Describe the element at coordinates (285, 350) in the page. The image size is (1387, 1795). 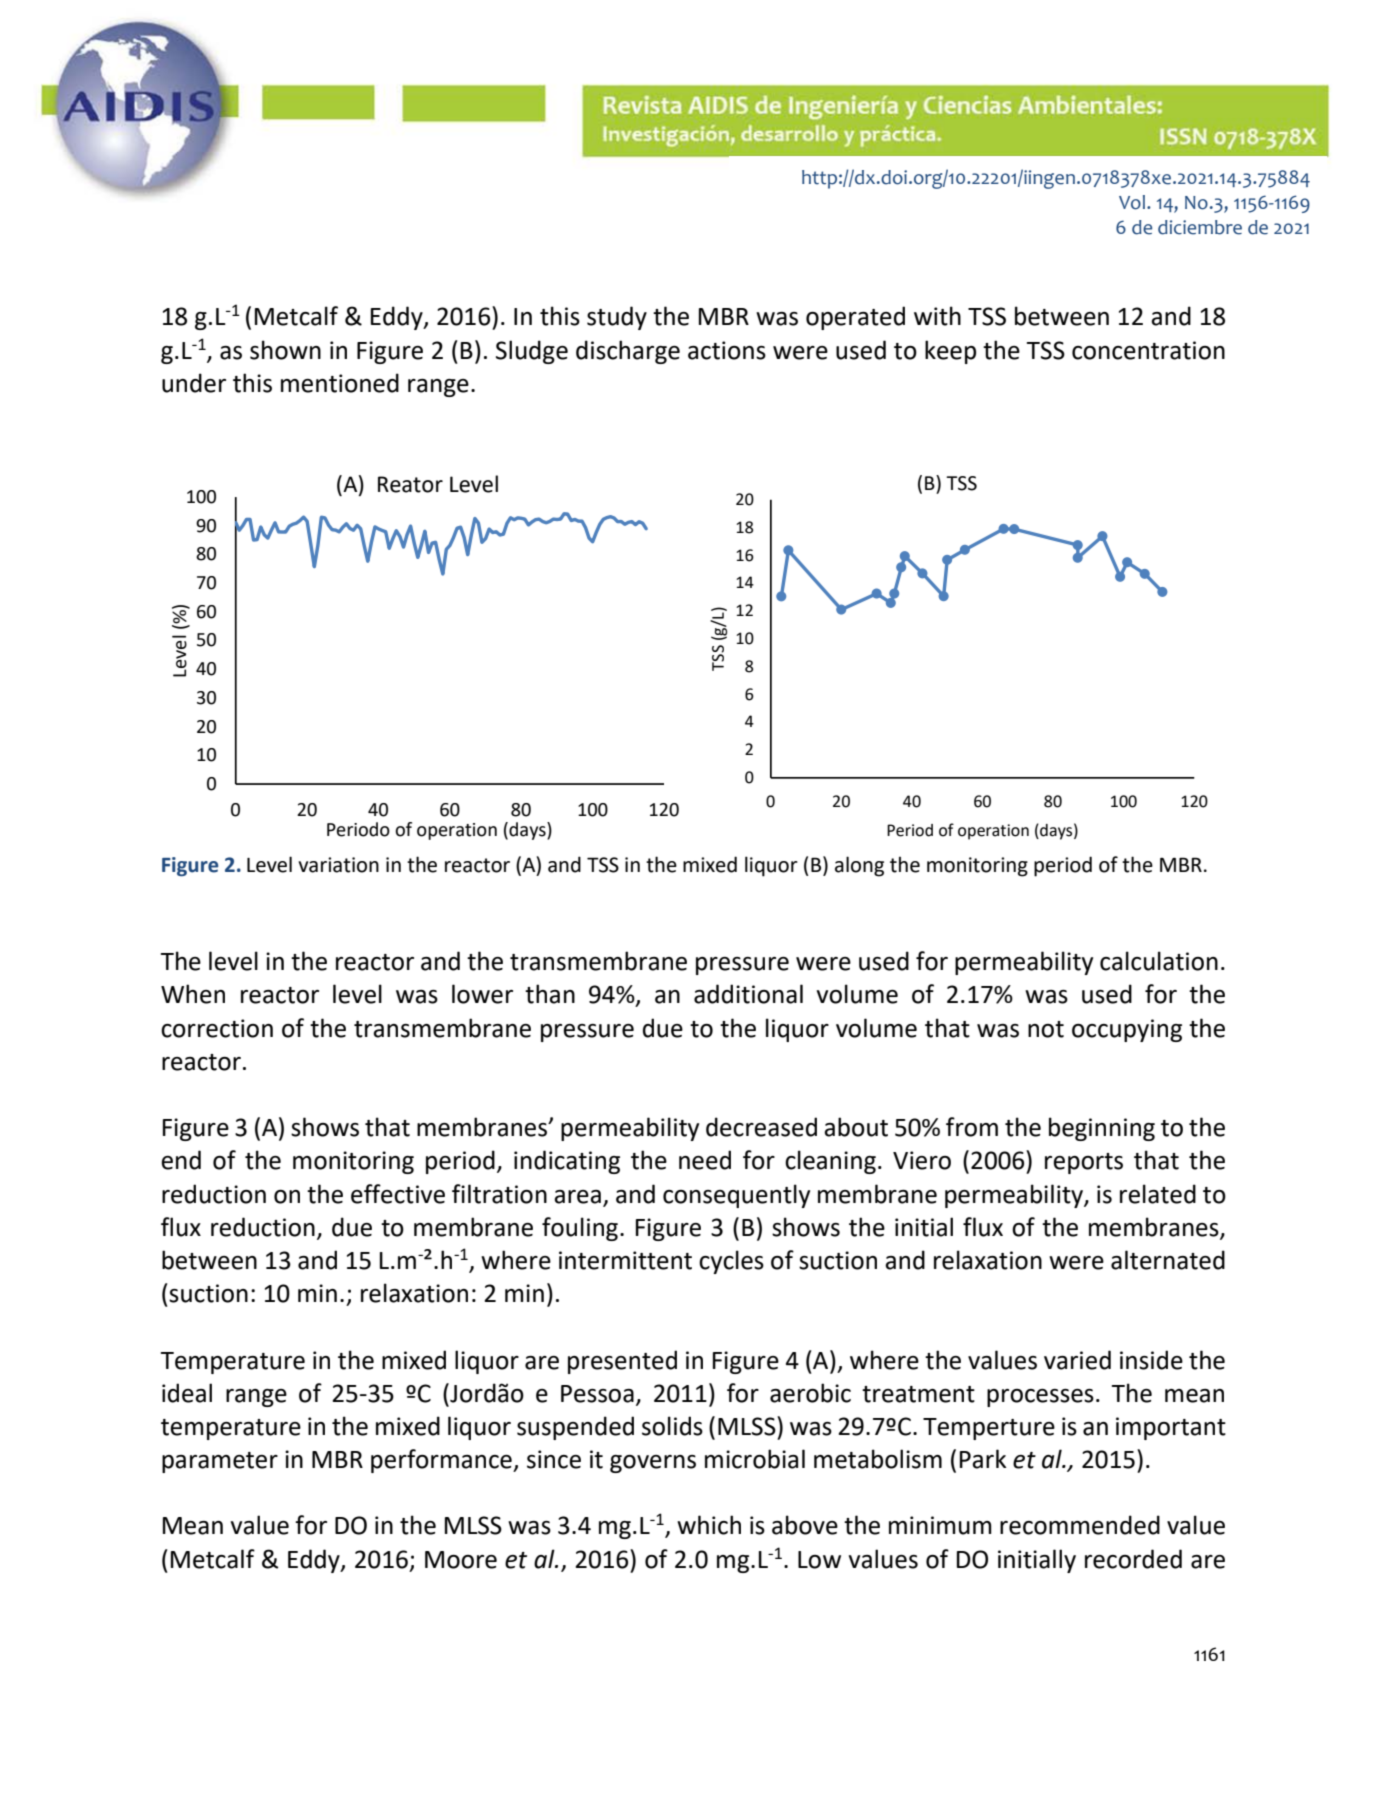
I see `shown` at that location.
